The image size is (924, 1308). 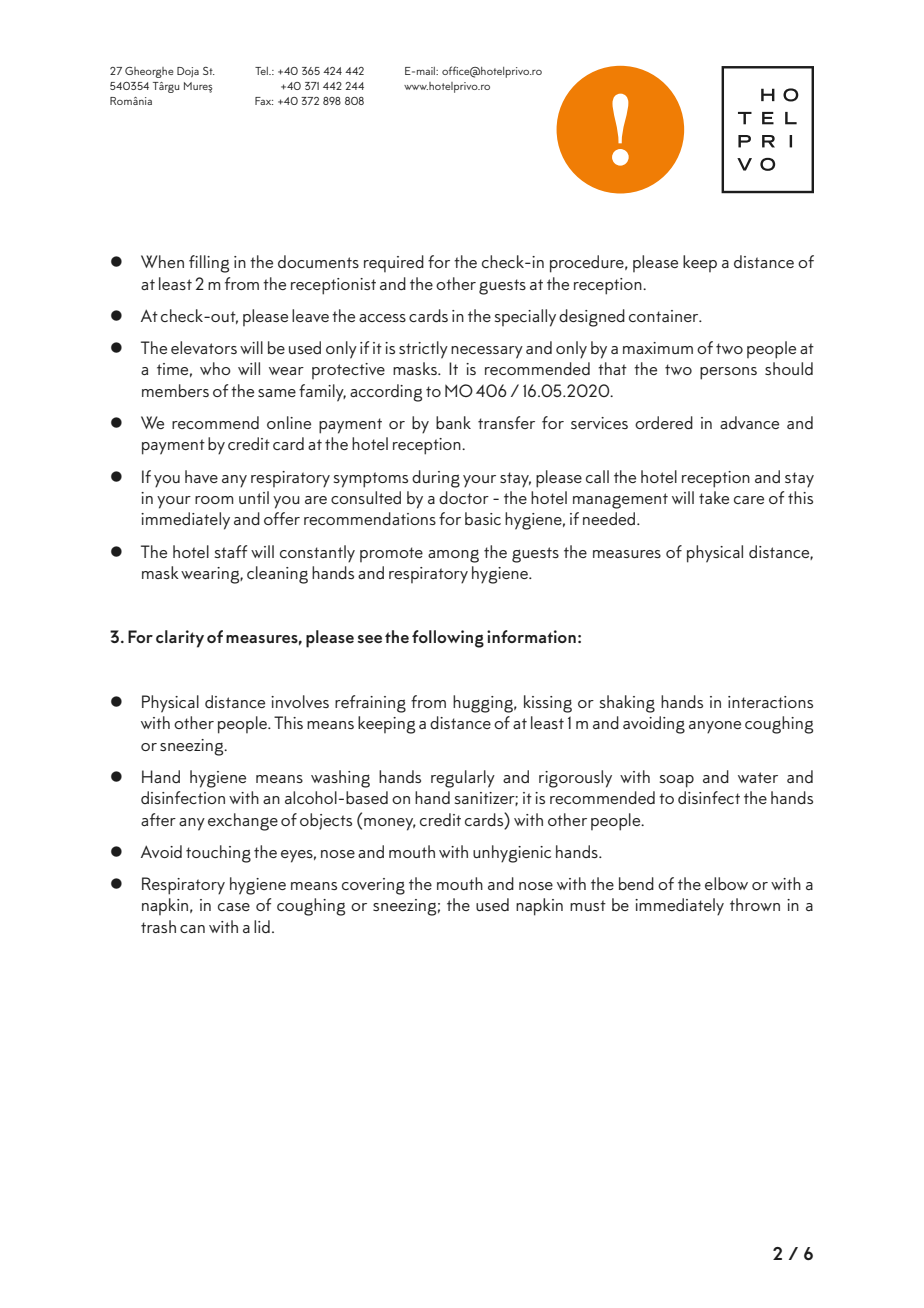 What do you see at coordinates (755, 904) in the screenshot?
I see `thrown` at bounding box center [755, 904].
